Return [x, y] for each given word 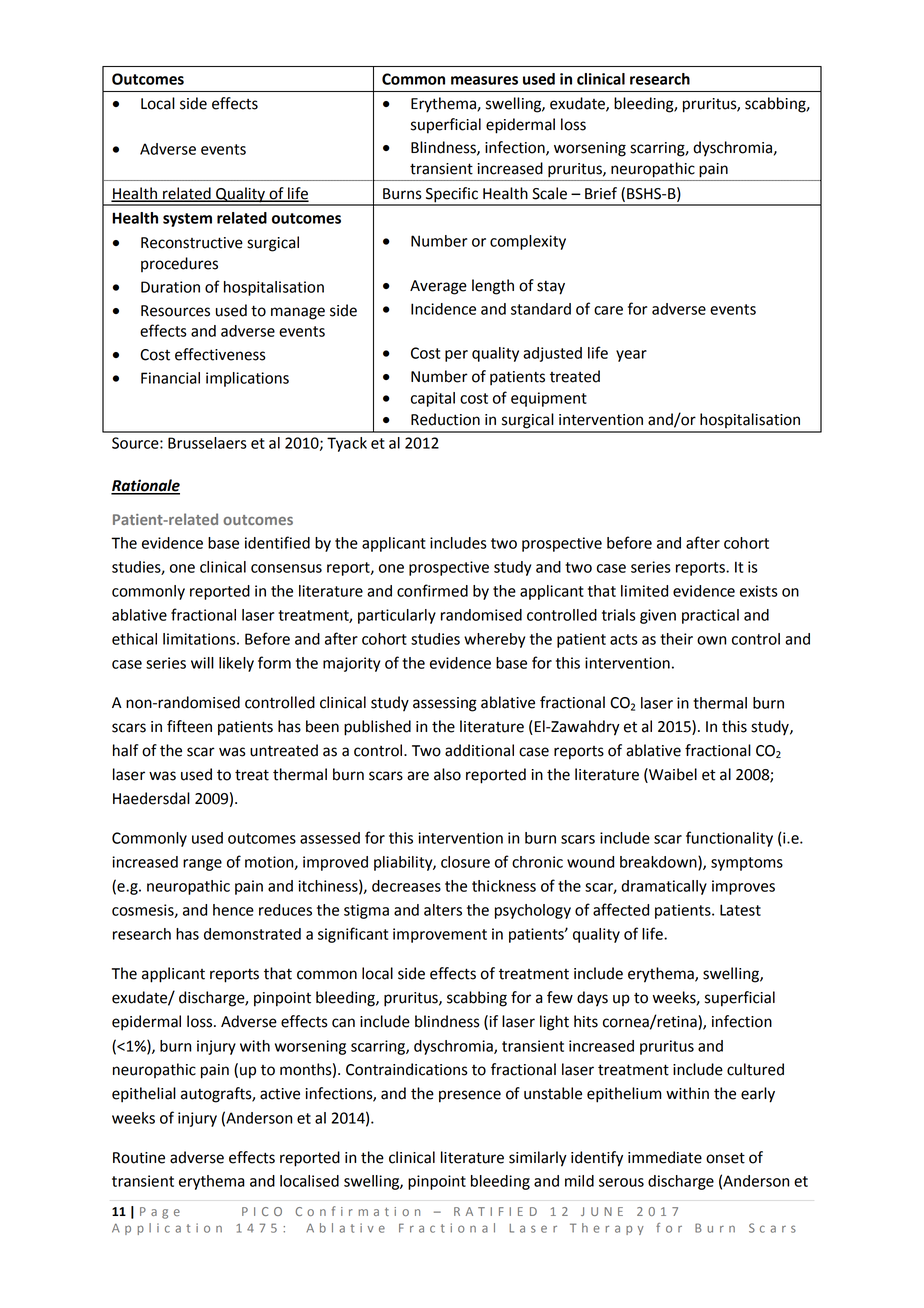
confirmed [432, 590]
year [631, 356]
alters [443, 910]
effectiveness [220, 354]
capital [433, 399]
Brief [601, 193]
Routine [139, 1158]
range [202, 865]
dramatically [664, 887]
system [187, 220]
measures [484, 80]
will [202, 663]
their [676, 639]
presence [470, 1096]
